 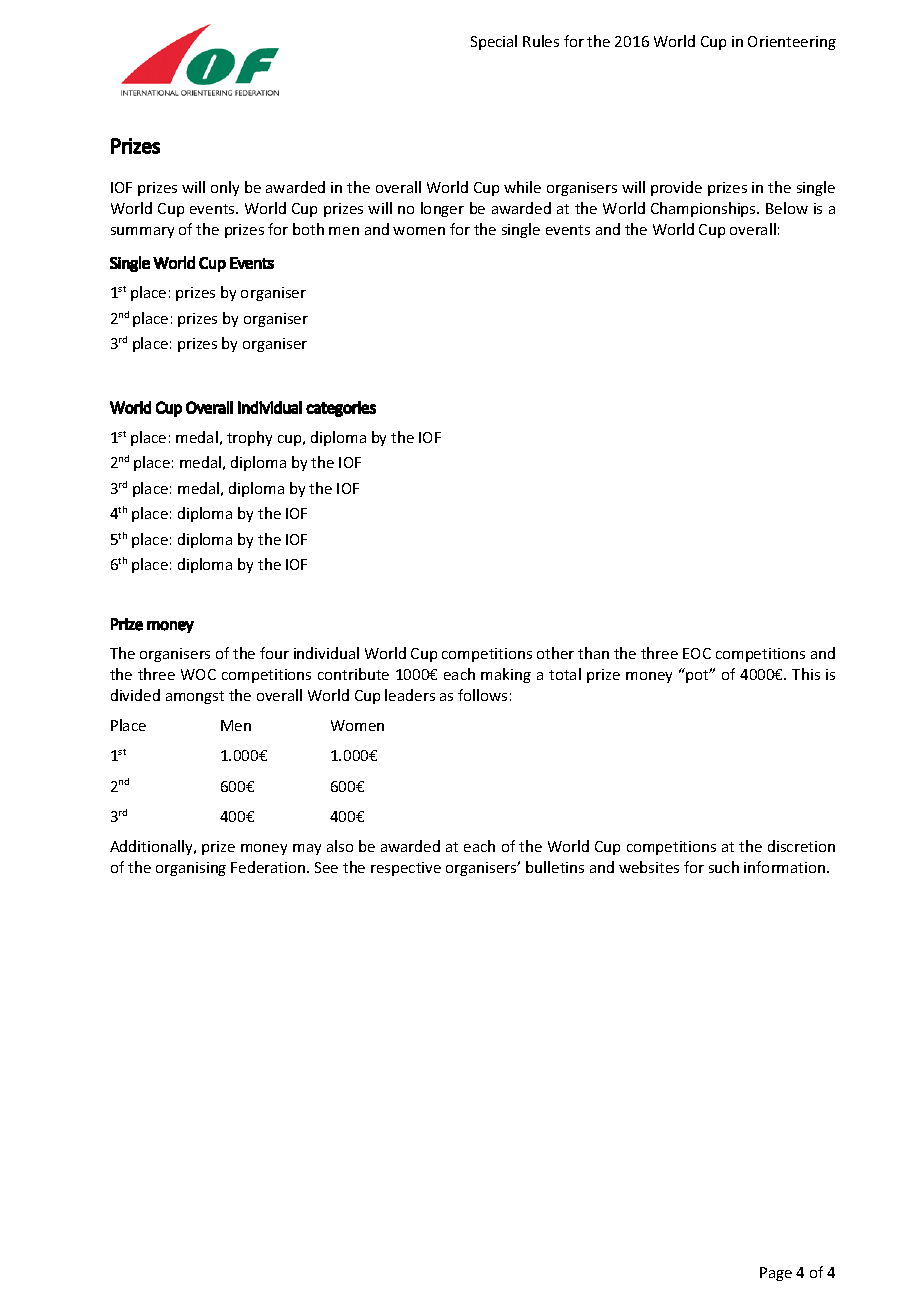 I want to click on Special, so click(x=494, y=42).
